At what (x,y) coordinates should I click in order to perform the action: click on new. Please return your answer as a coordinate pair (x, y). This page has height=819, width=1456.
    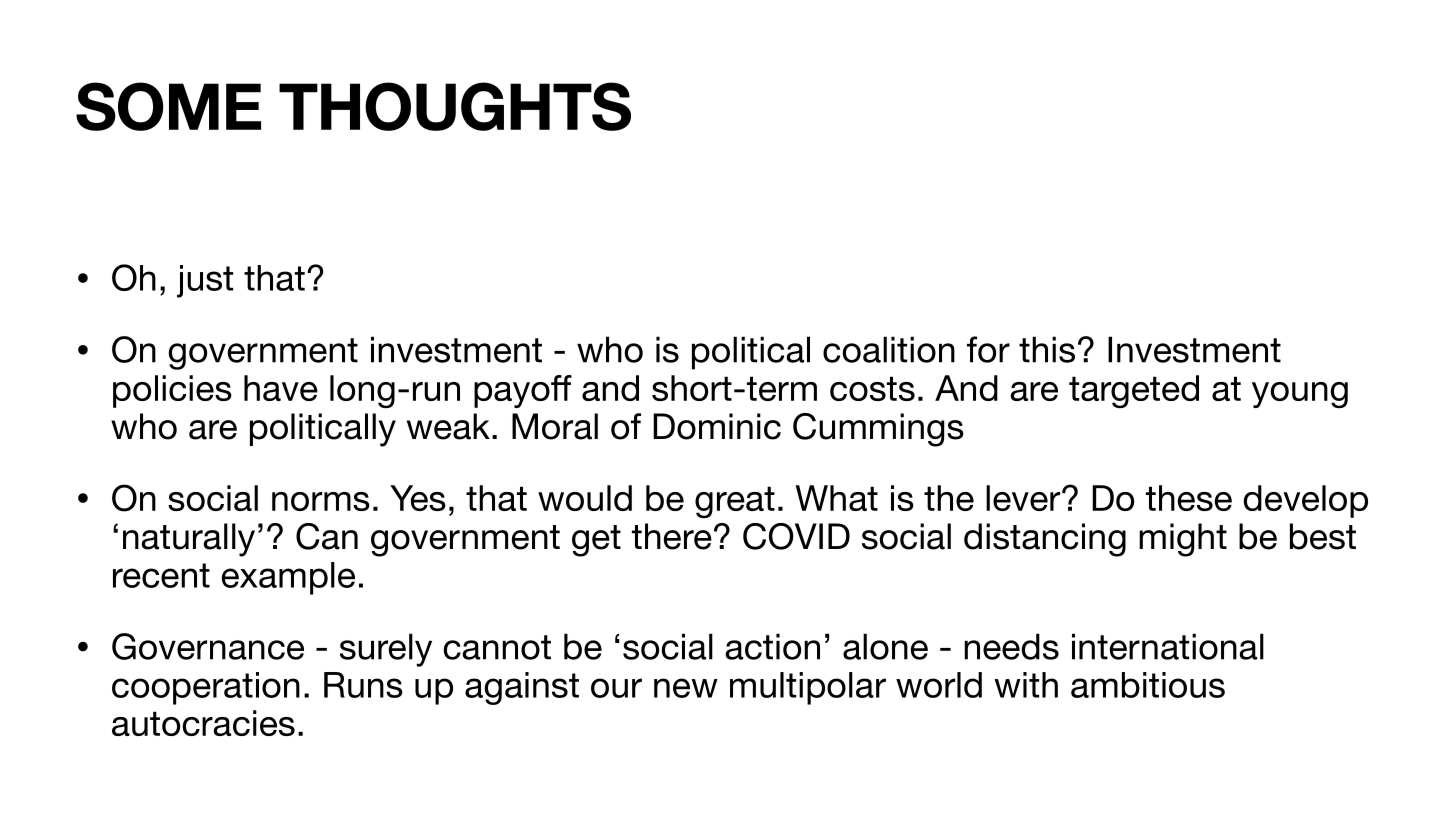
    Looking at the image, I should click on (686, 688).
